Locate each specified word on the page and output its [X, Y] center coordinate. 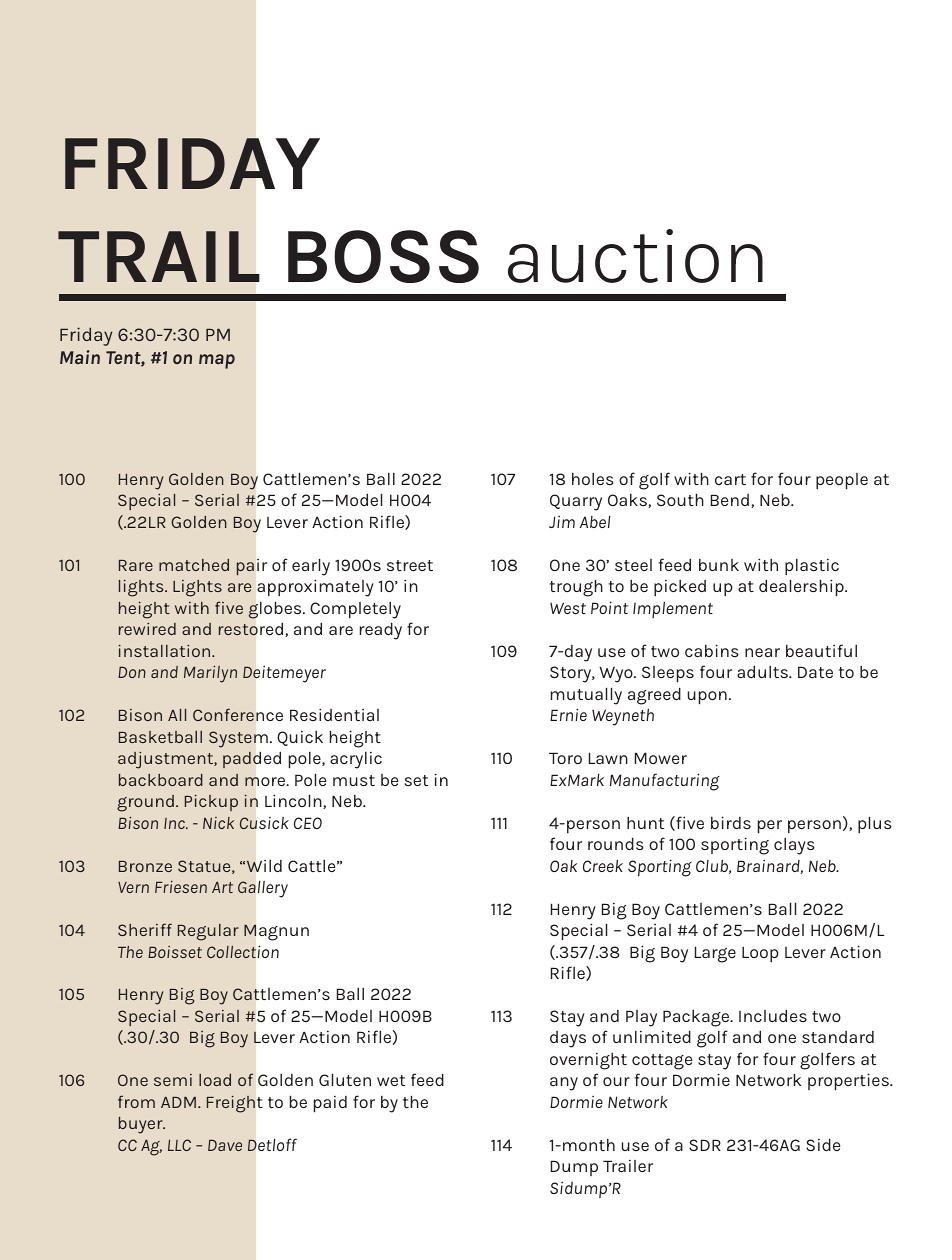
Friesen [181, 887]
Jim [562, 521]
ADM [178, 1102]
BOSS [383, 256]
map [217, 361]
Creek [603, 866]
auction [635, 256]
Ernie [568, 714]
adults [763, 671]
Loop [760, 954]
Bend [730, 500]
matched [194, 565]
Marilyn [210, 674]
